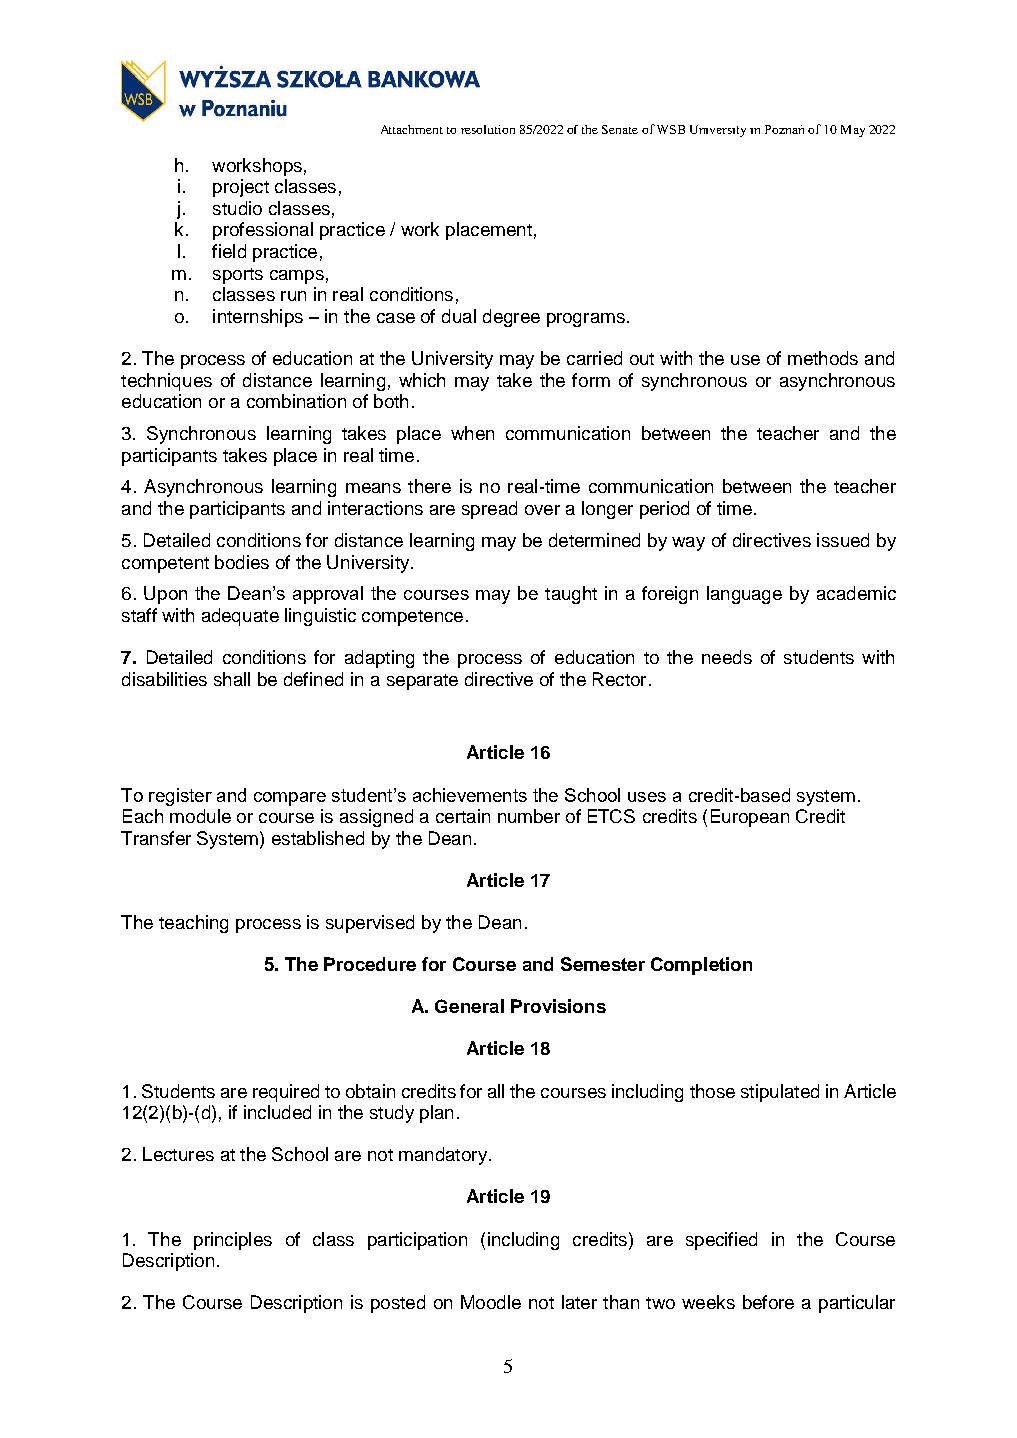 The width and height of the image is (1017, 1438). I want to click on WSB, so click(671, 129).
